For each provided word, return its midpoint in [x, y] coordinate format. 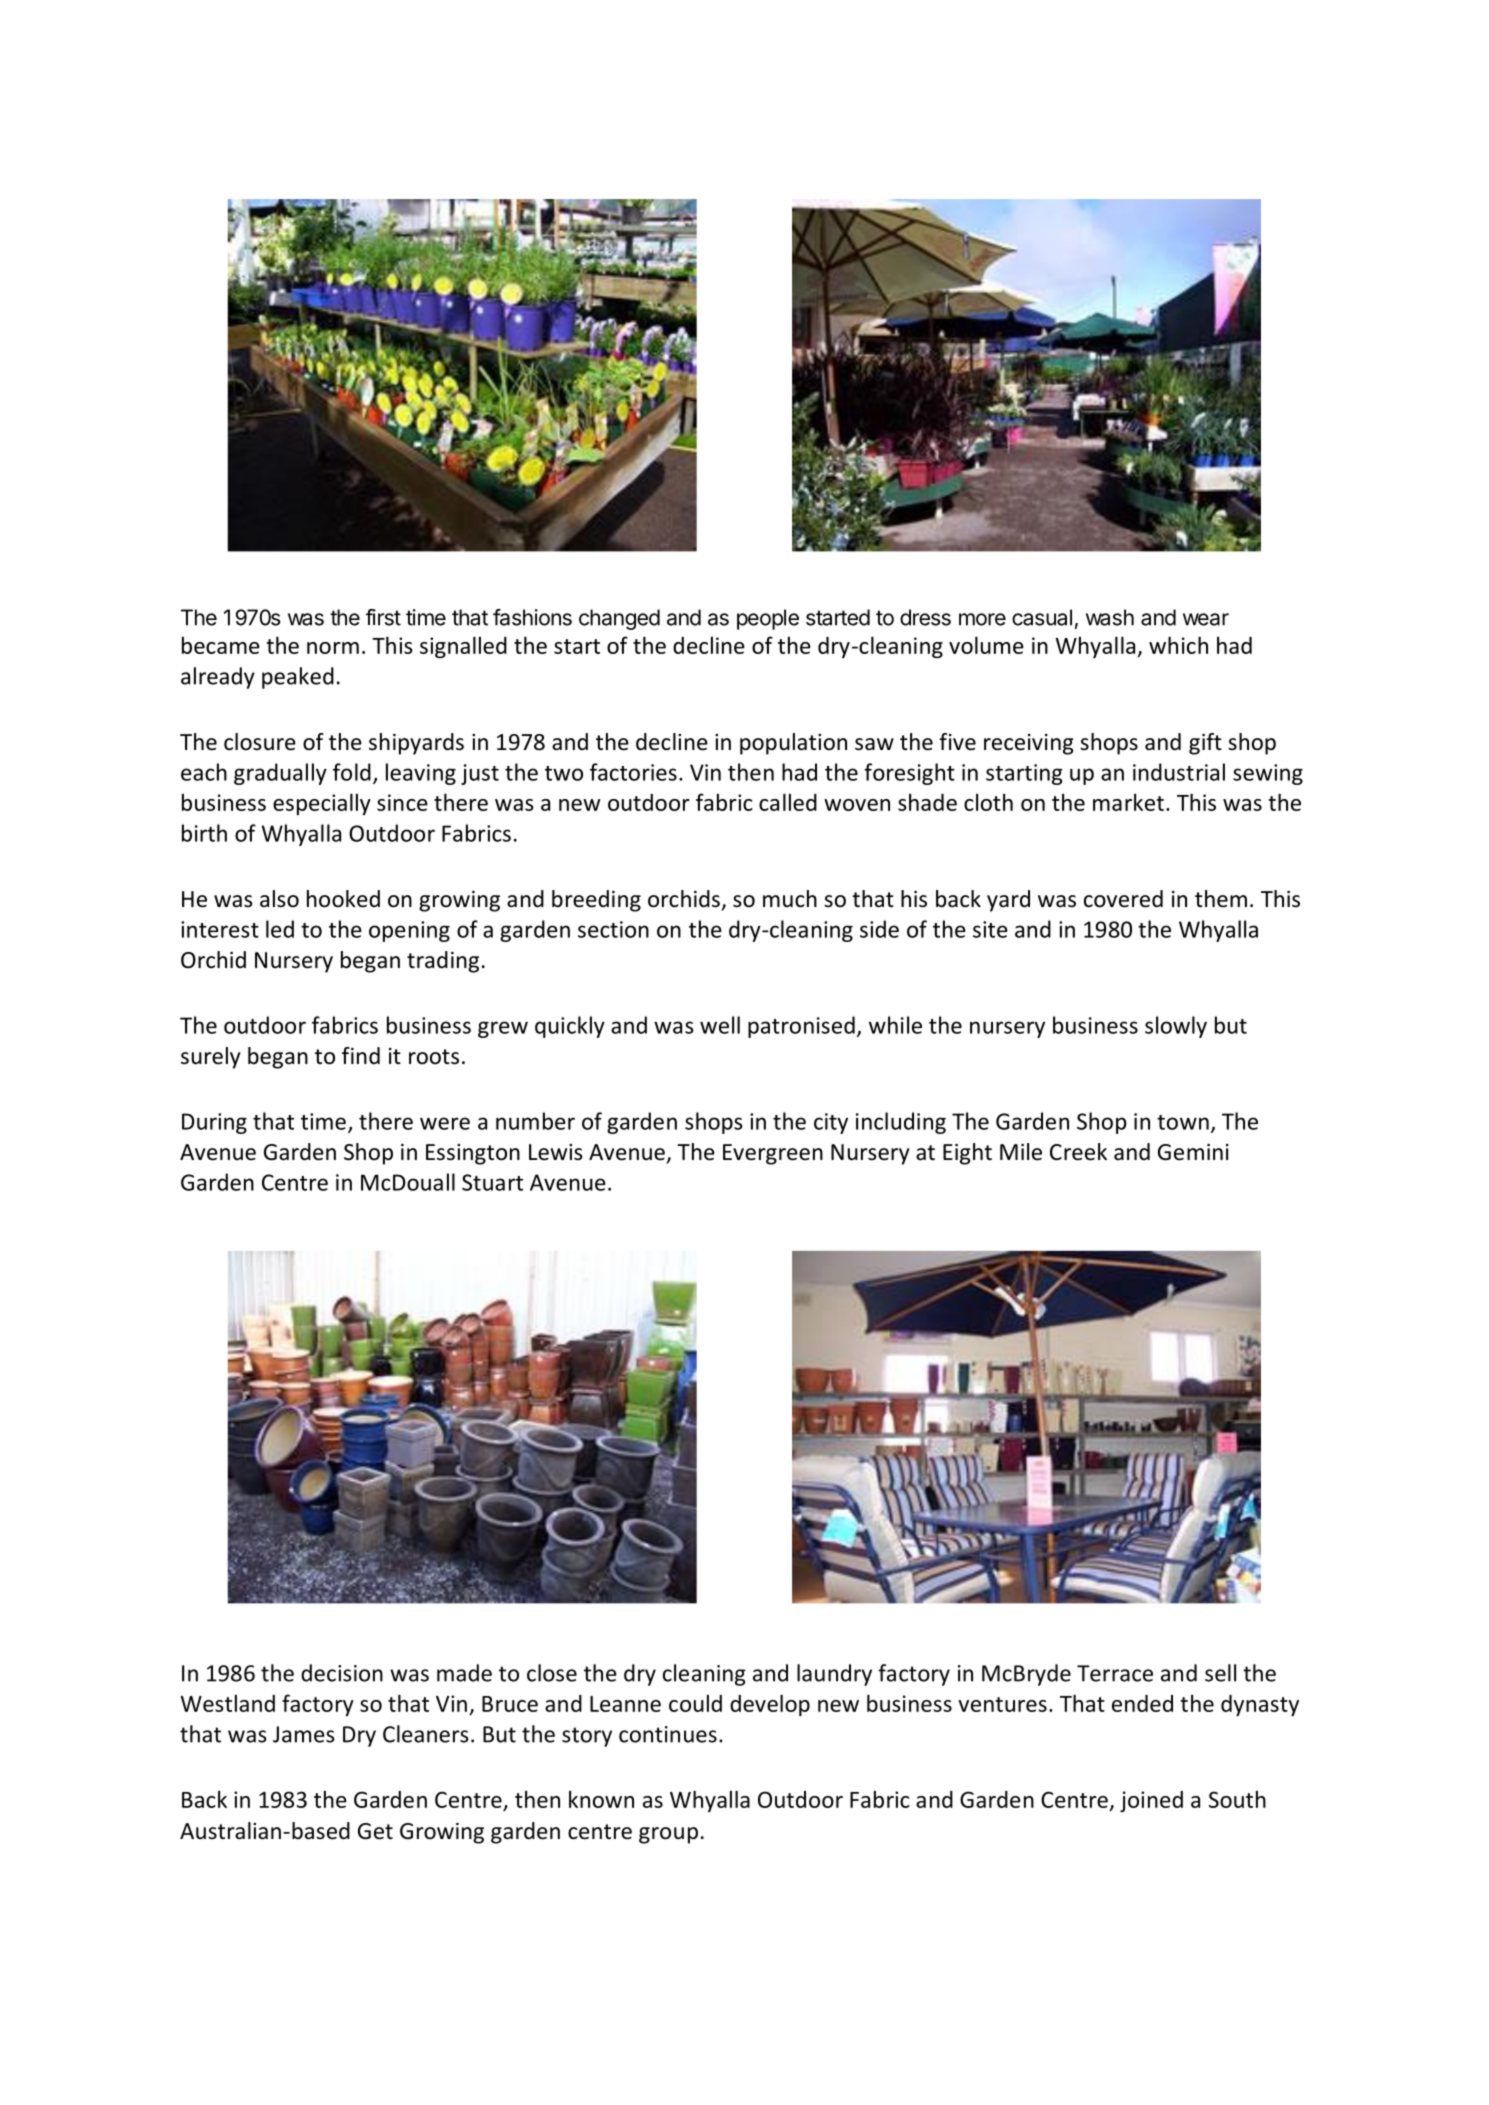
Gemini [1193, 1152]
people [768, 619]
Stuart [492, 1182]
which [1178, 645]
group [668, 1835]
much [790, 899]
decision [342, 1673]
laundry [834, 1675]
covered [1123, 899]
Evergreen [773, 1154]
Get [375, 1831]
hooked [343, 899]
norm [333, 648]
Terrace [1115, 1673]
